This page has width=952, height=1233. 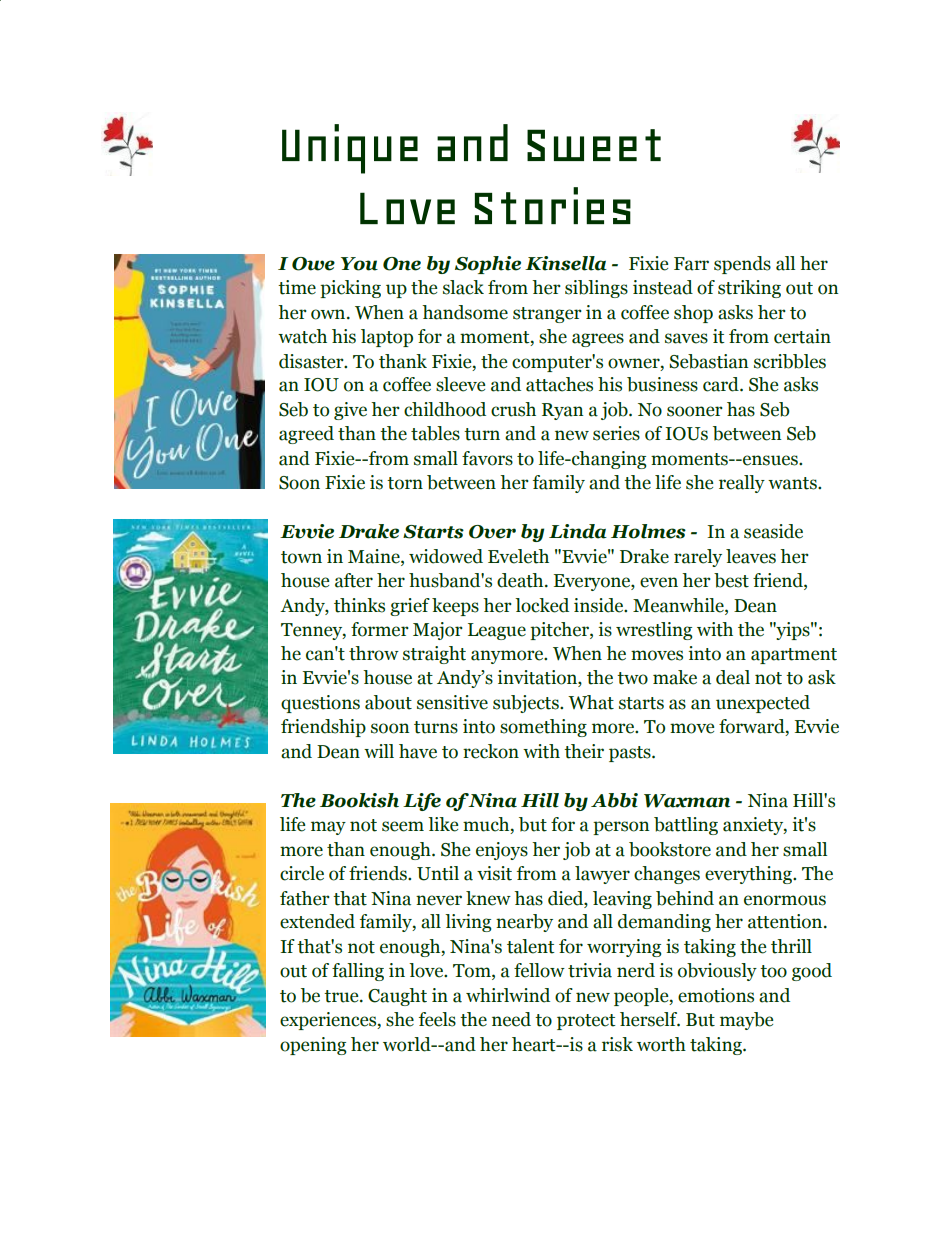 I want to click on Unique, so click(x=350, y=149).
